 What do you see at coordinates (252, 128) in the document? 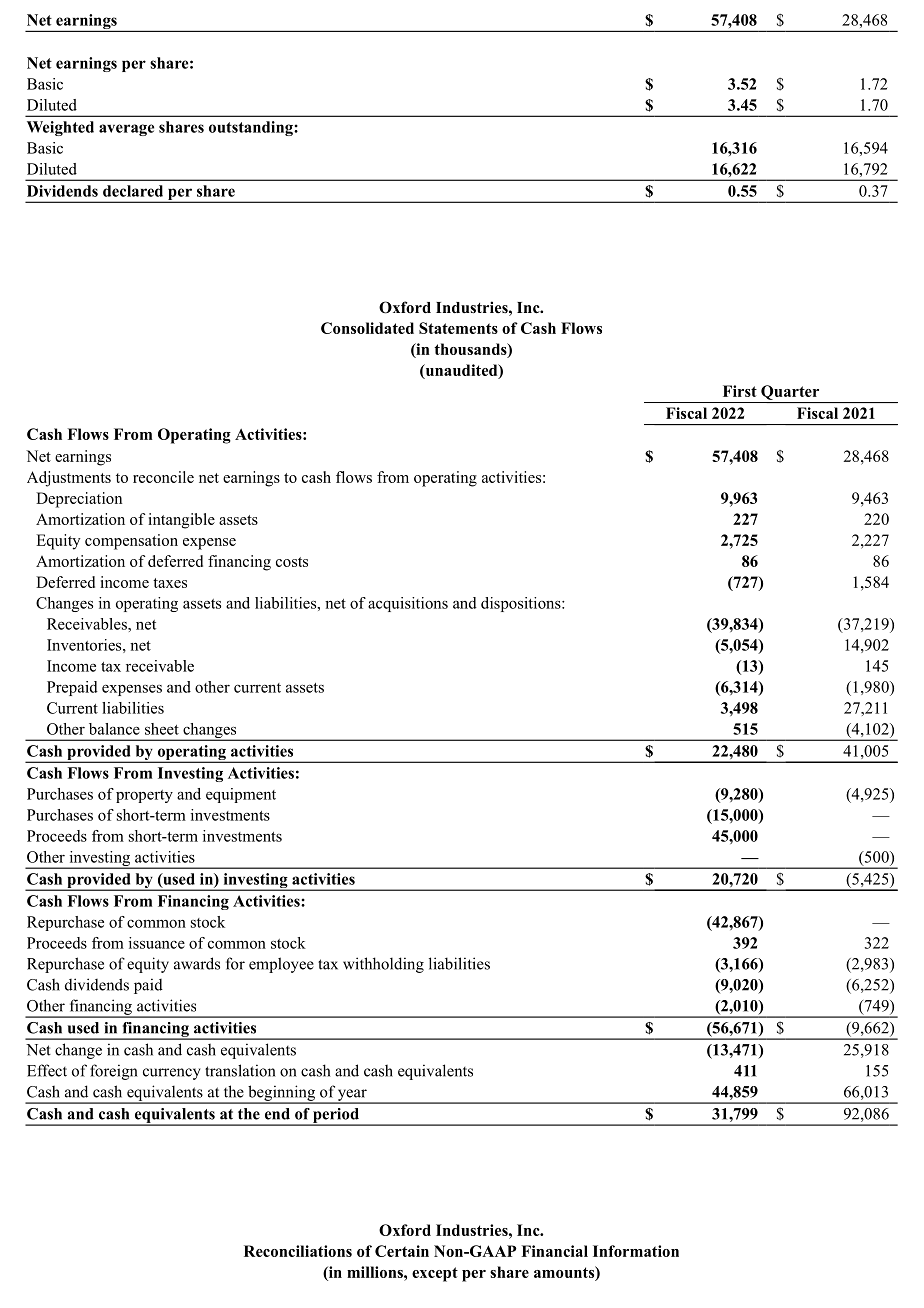
I see `outstanding` at bounding box center [252, 128].
